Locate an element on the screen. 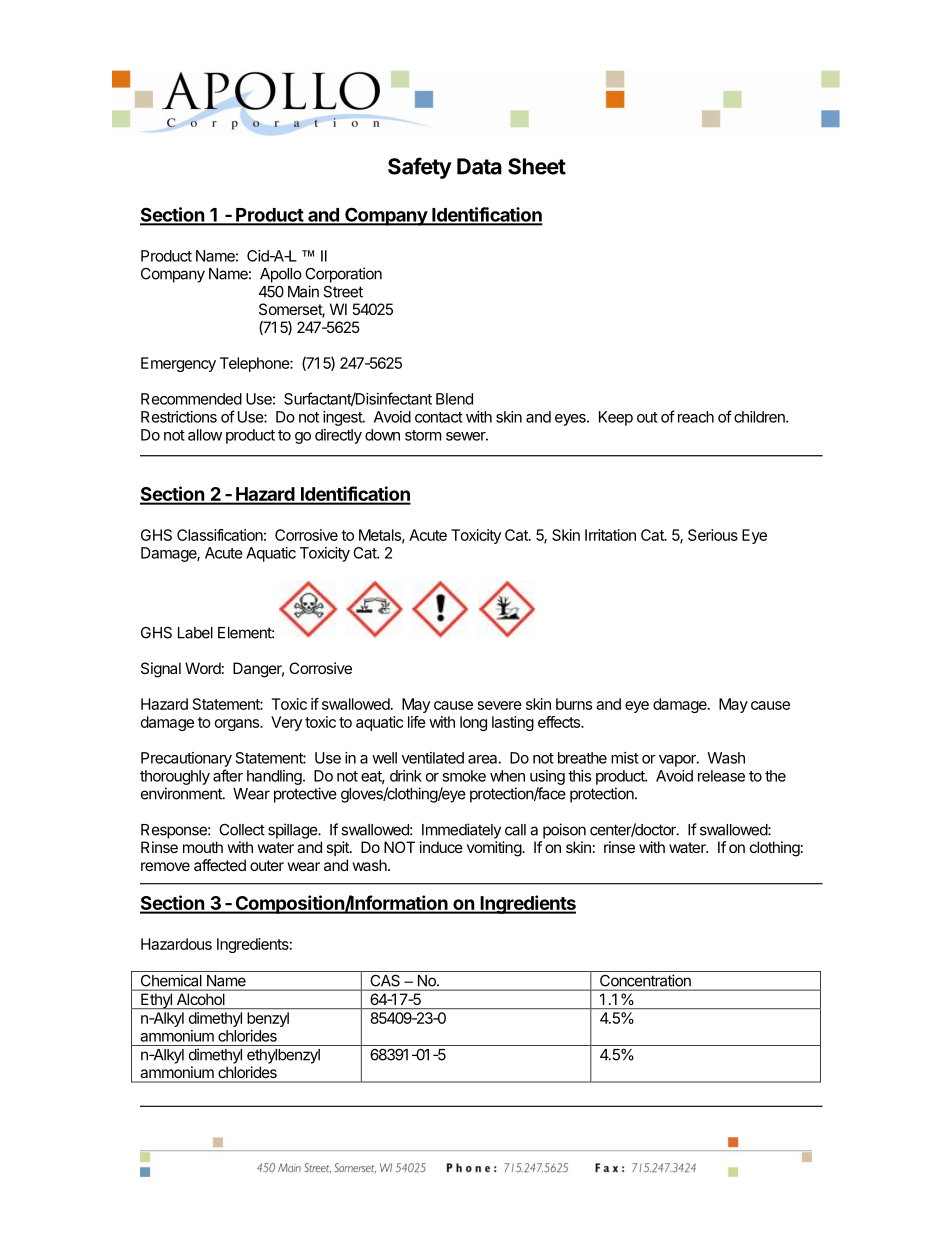  Emergency is located at coordinates (178, 364).
